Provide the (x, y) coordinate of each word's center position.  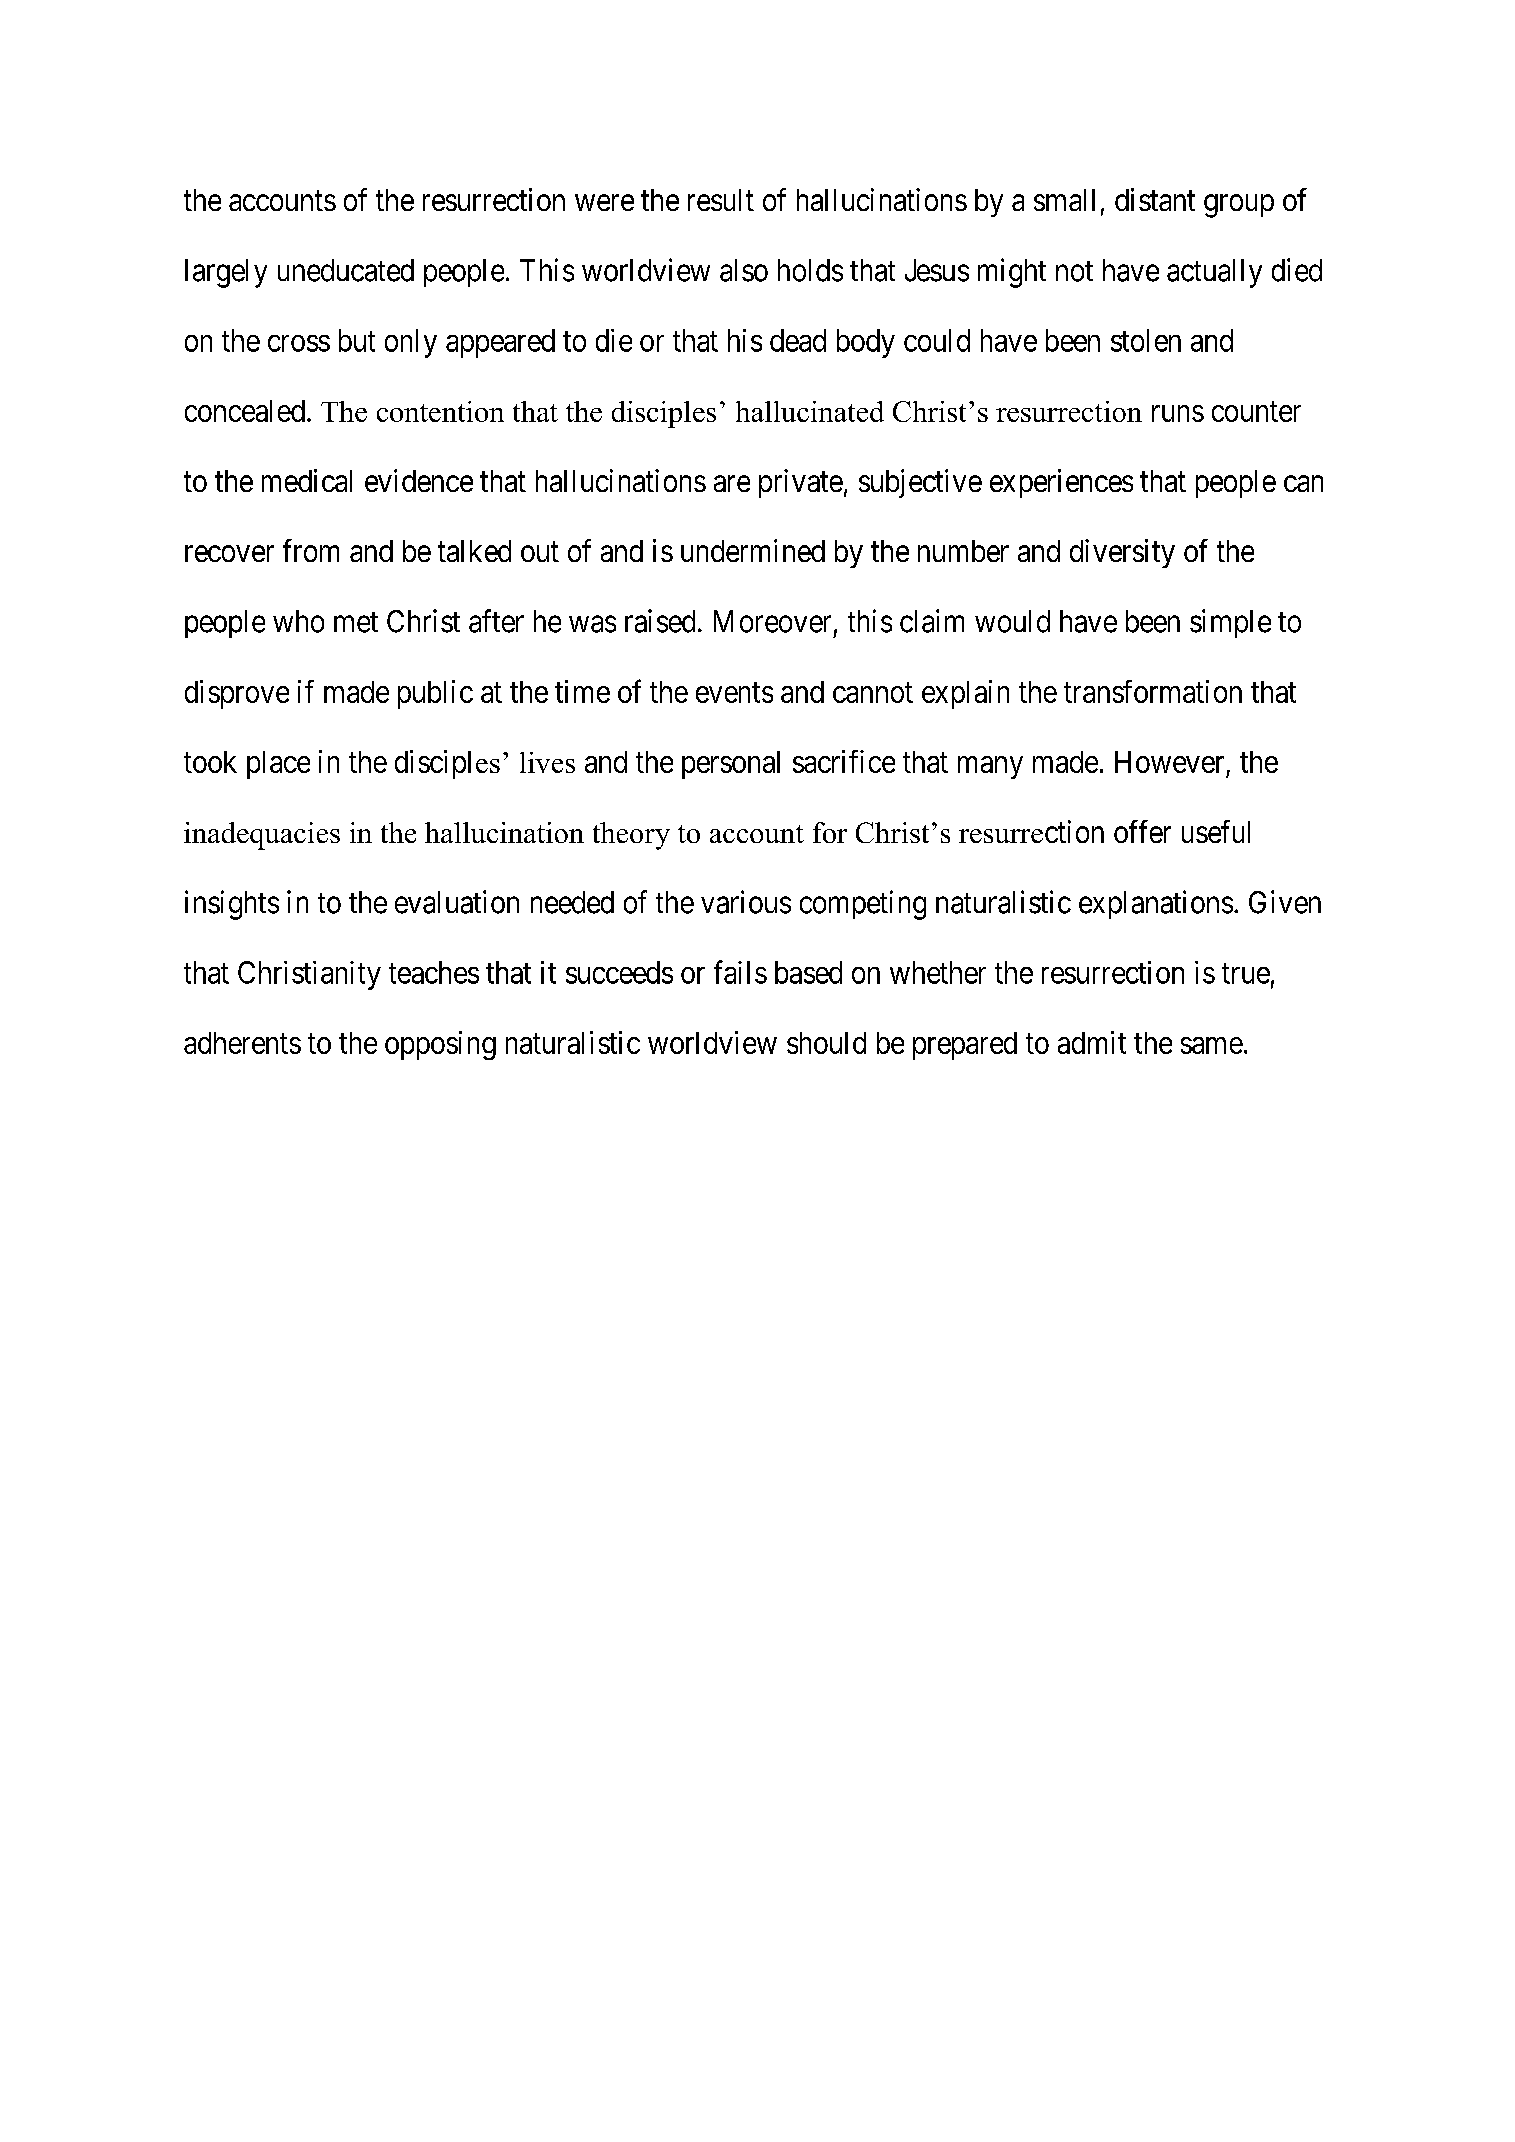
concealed (245, 411)
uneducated (346, 270)
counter (1256, 412)
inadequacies (262, 836)
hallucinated (810, 411)
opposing (440, 1045)
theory (631, 836)
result (721, 200)
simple (1230, 623)
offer (1142, 831)
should (826, 1043)
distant (1155, 199)
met (356, 622)
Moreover (772, 621)
